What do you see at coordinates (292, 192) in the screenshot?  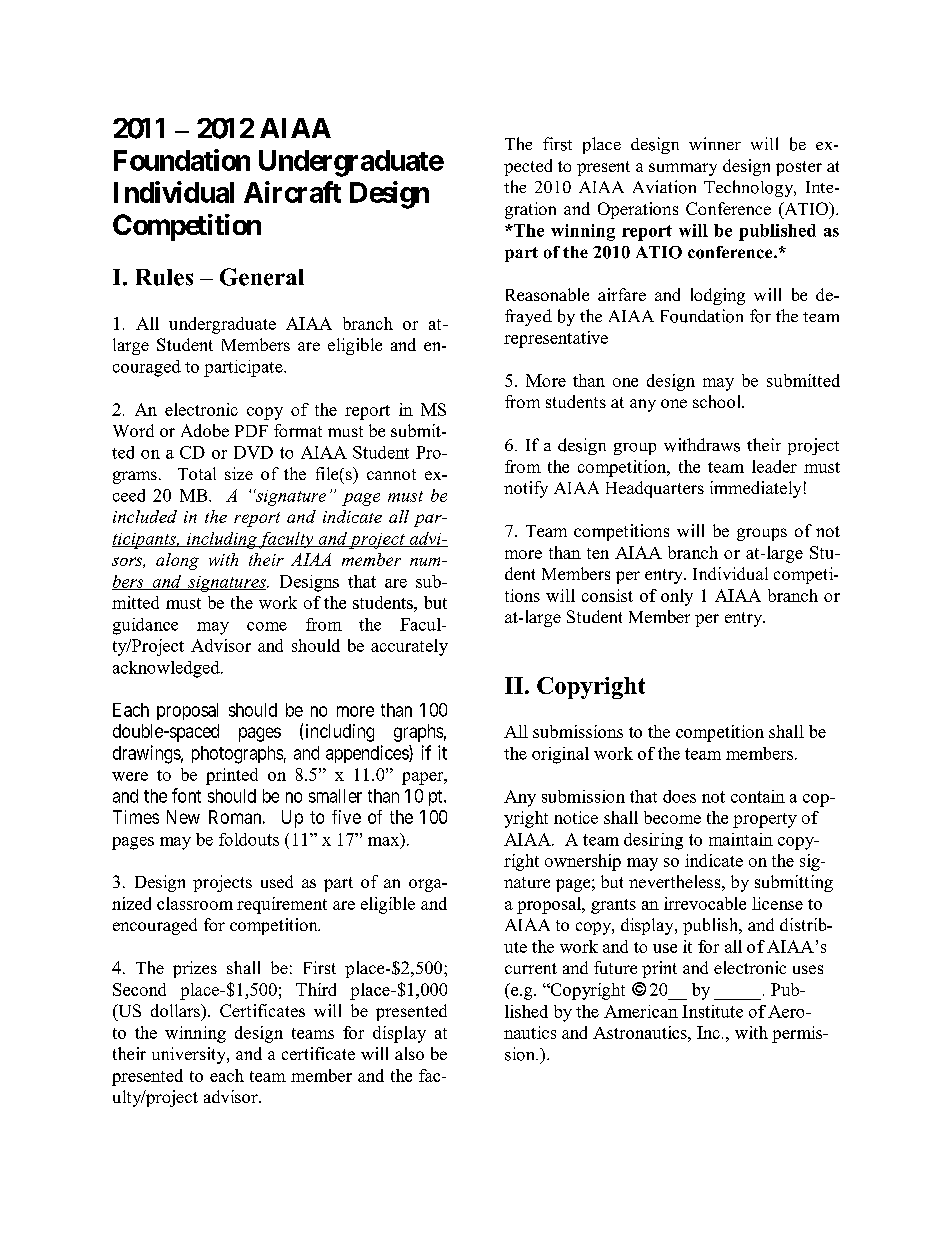 I see `Aircraft` at bounding box center [292, 192].
